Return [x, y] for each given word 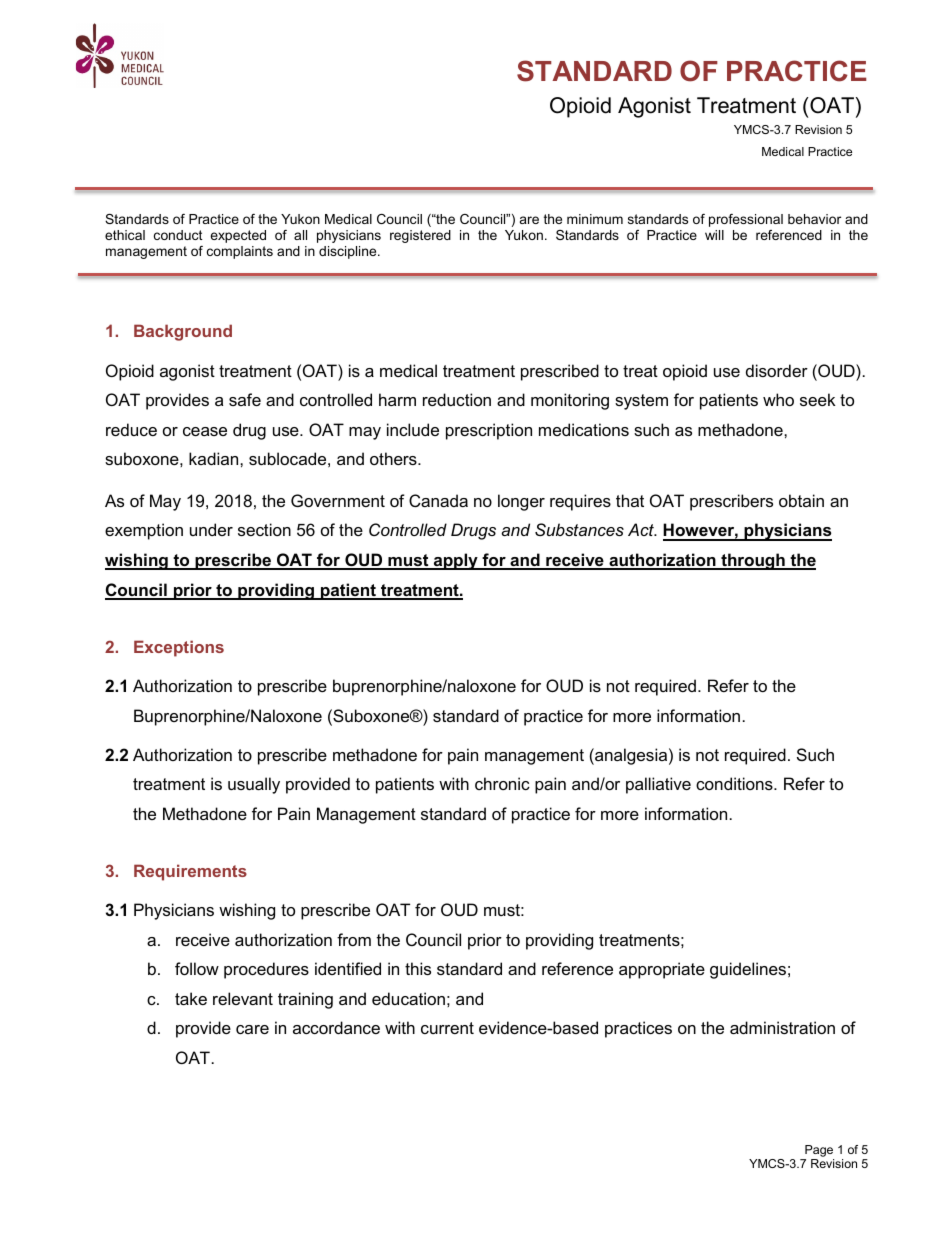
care [252, 1029]
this [418, 968]
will [714, 235]
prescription [489, 431]
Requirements [190, 872]
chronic [502, 783]
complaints [240, 252]
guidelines [748, 970]
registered [420, 236]
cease [205, 431]
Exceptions [179, 648]
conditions [735, 783]
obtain [801, 500]
